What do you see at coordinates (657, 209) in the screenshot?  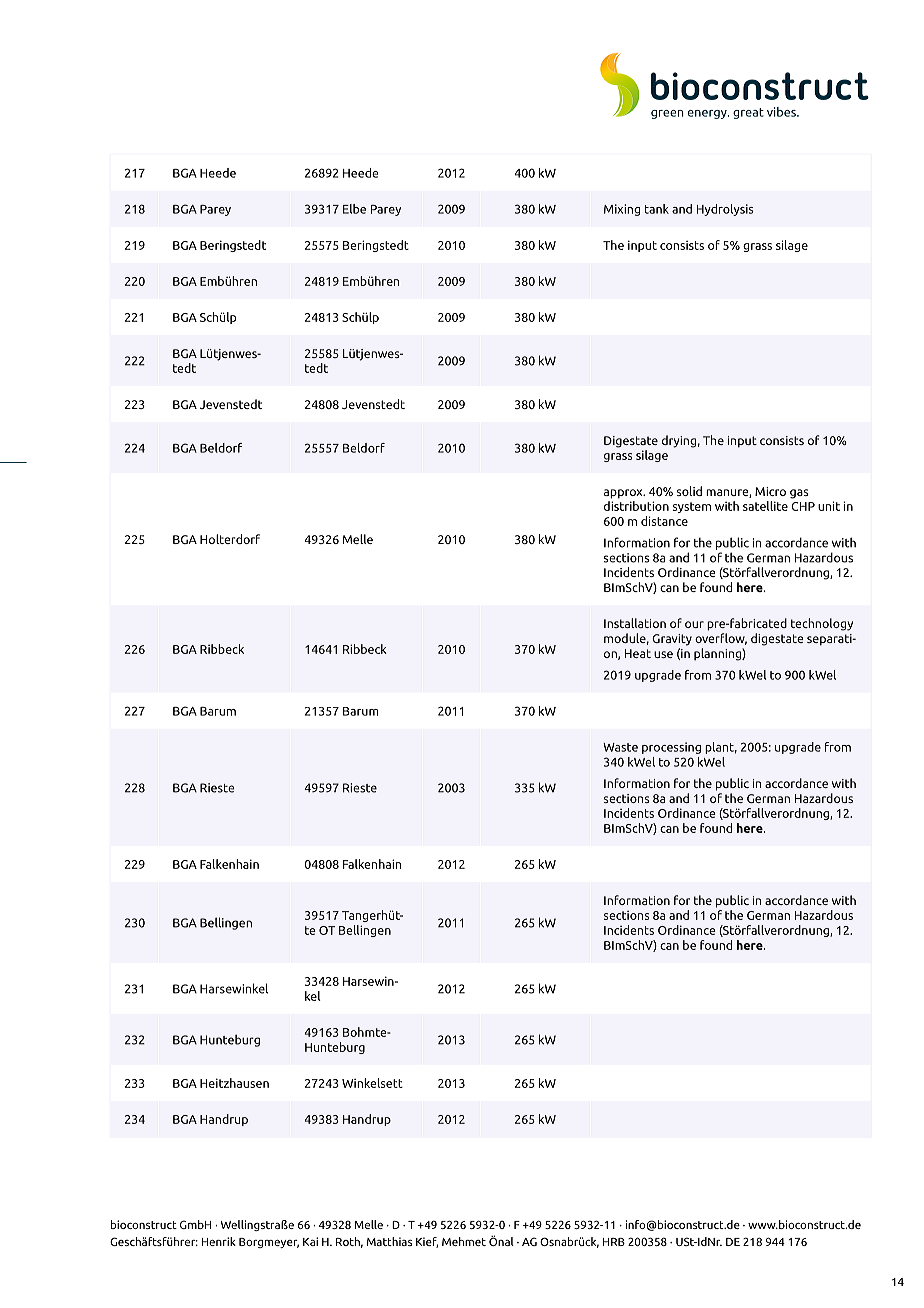 I see `tank` at bounding box center [657, 209].
